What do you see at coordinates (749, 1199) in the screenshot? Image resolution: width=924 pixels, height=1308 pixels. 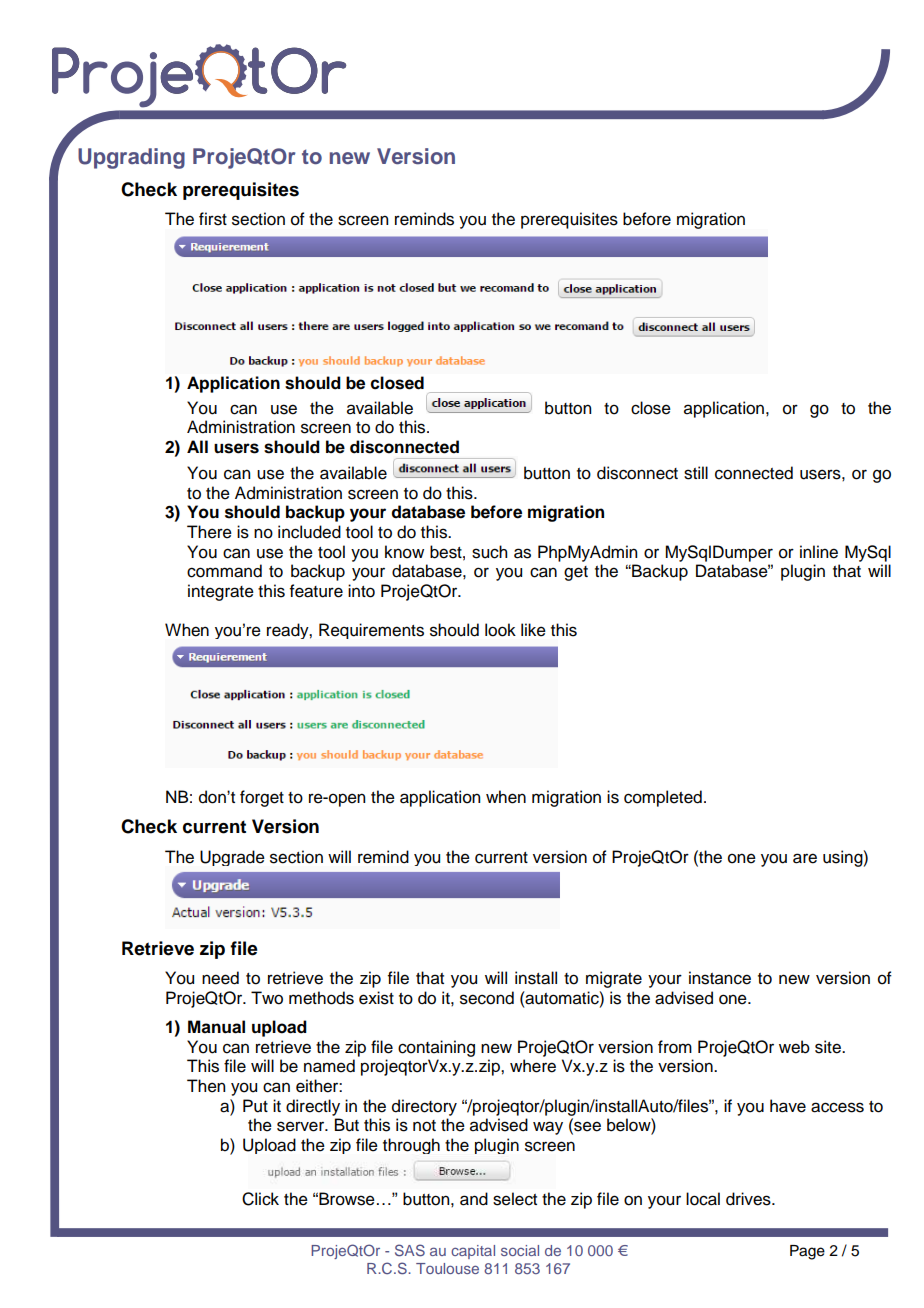 I see `drives` at bounding box center [749, 1199].
